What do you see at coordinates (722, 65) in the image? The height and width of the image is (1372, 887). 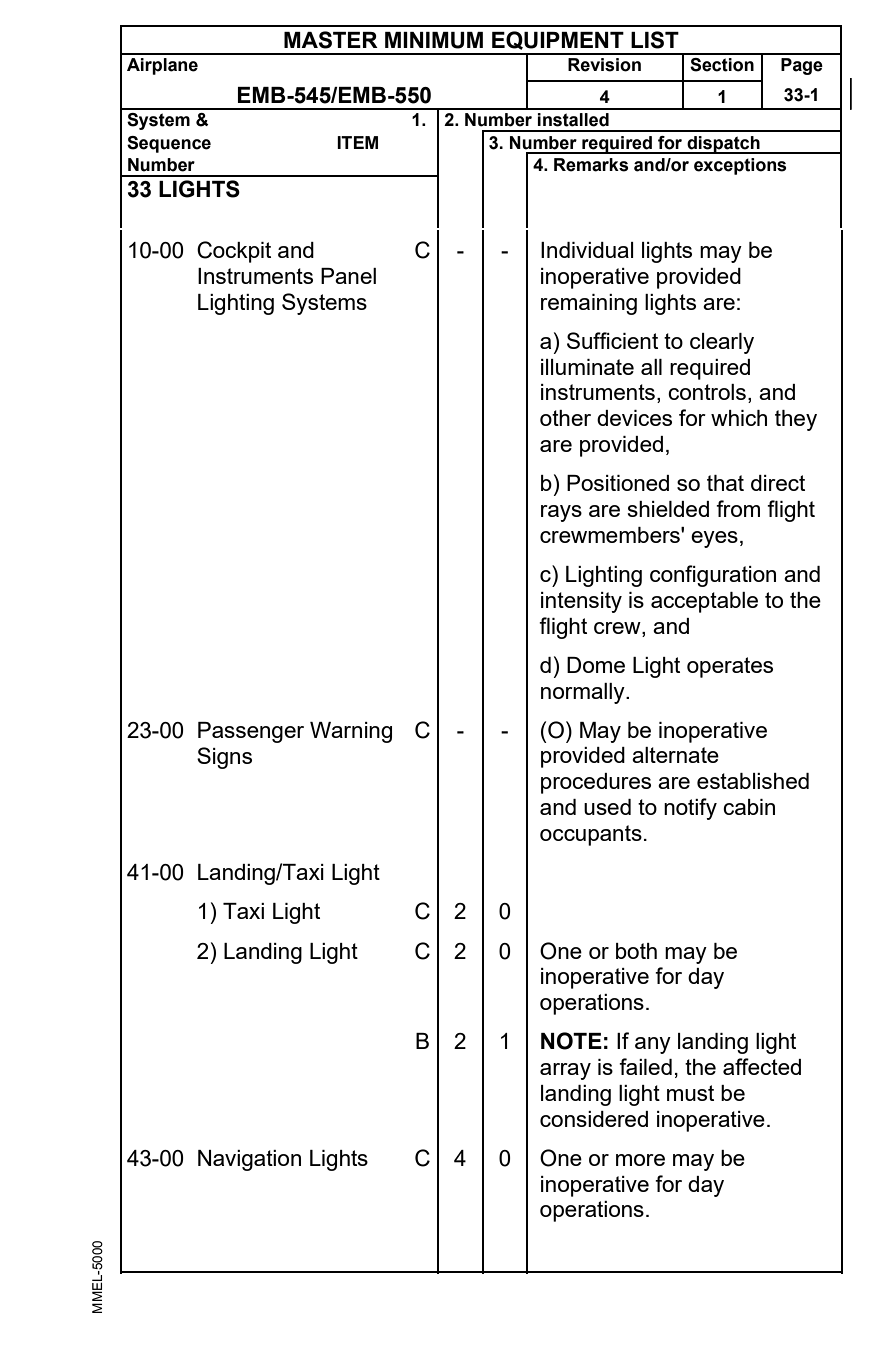 I see `Section` at bounding box center [722, 65].
